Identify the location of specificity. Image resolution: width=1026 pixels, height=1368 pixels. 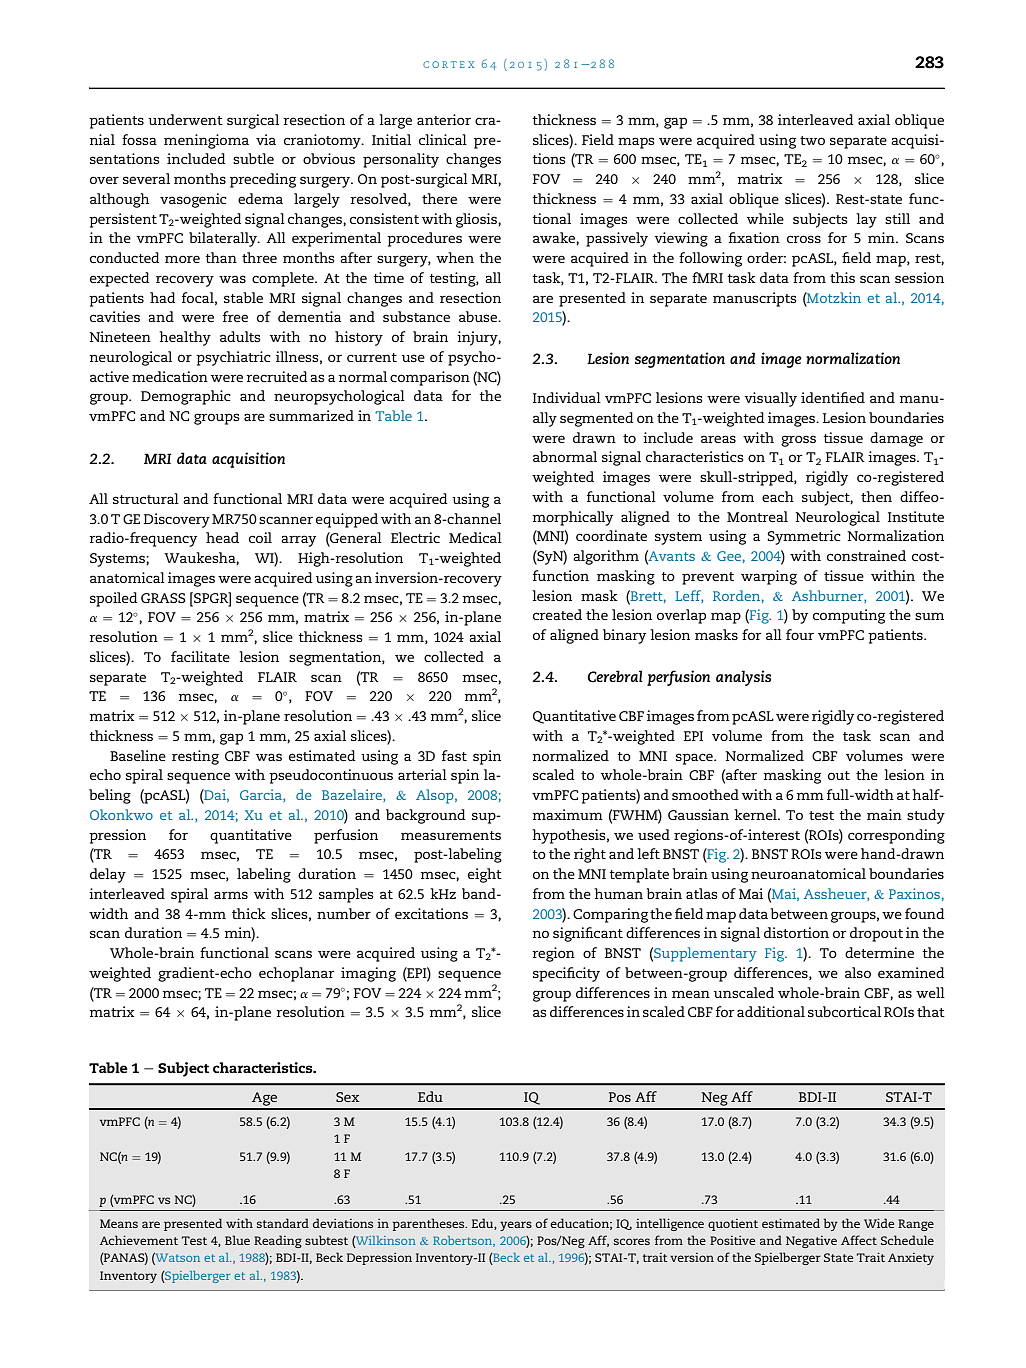
(566, 974).
